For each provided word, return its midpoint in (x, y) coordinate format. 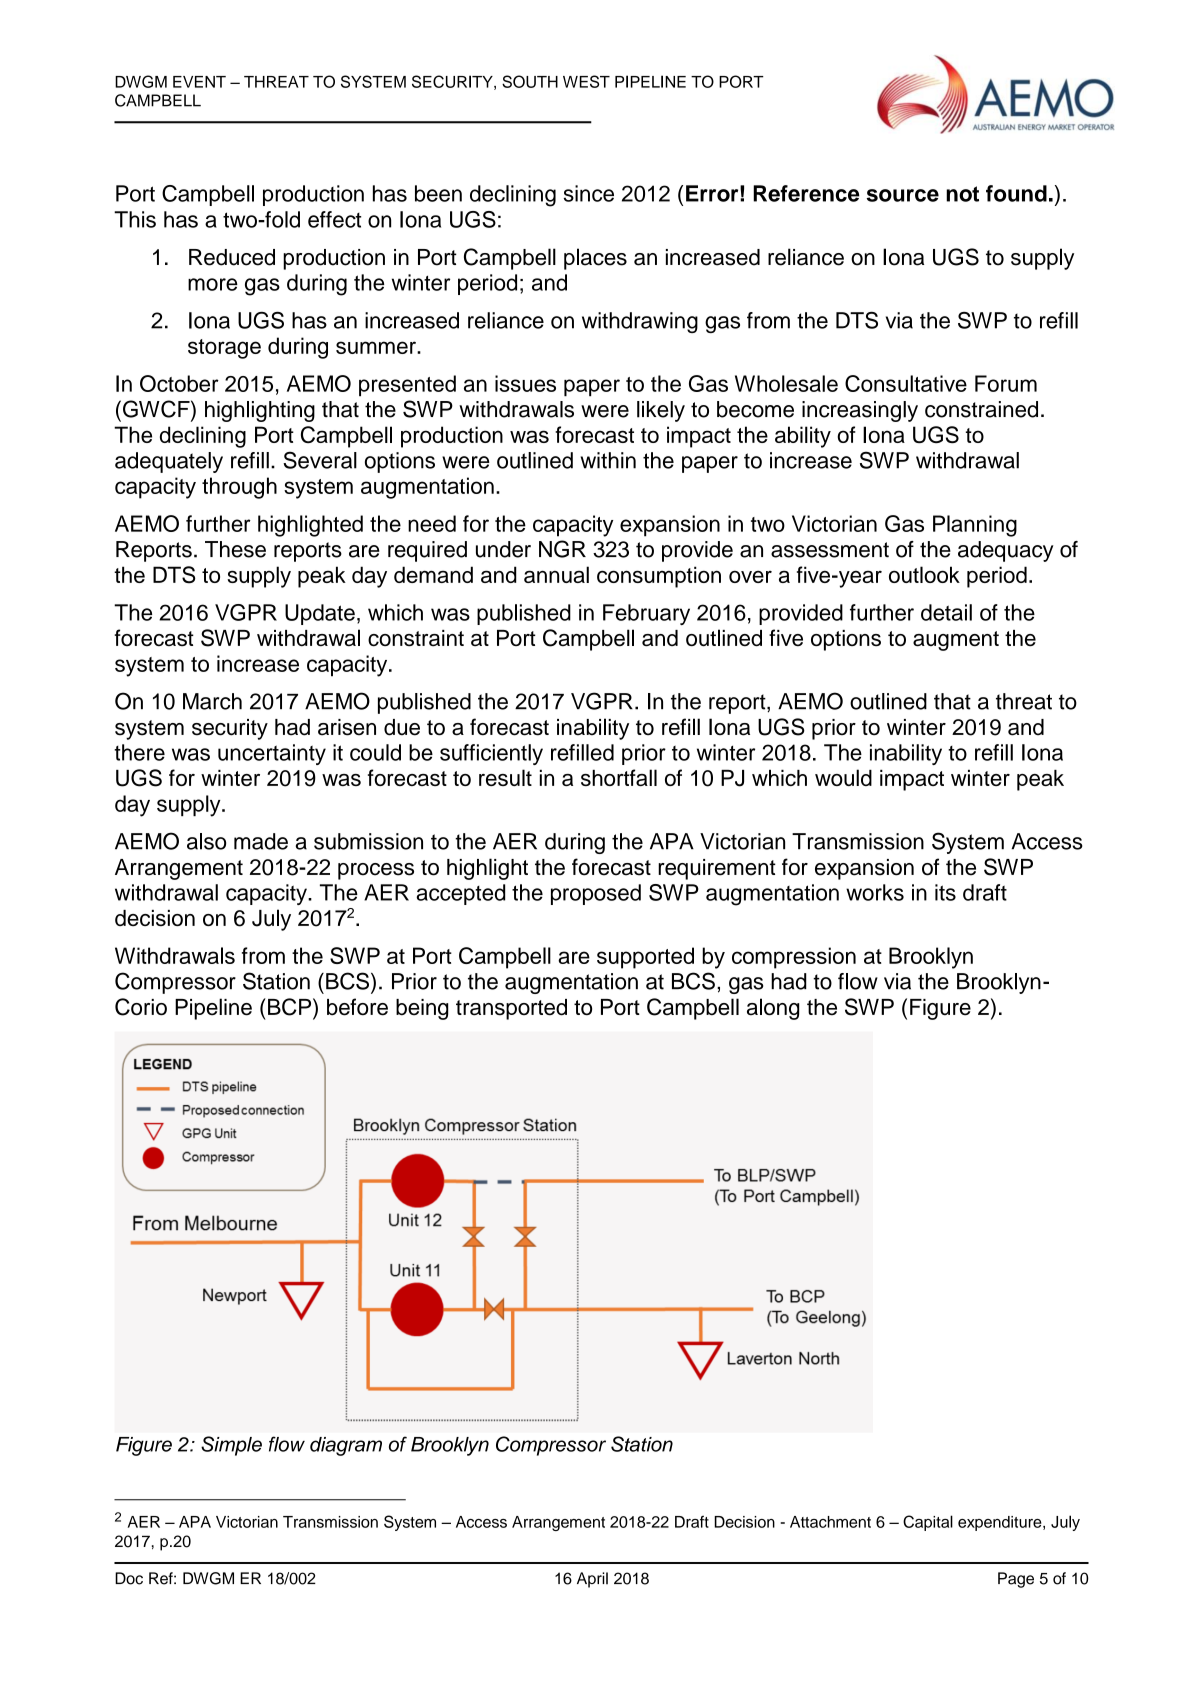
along (773, 1009)
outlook (924, 574)
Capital (928, 1523)
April (592, 1580)
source (903, 195)
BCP (291, 1007)
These (235, 549)
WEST (586, 81)
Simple (231, 1446)
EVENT (199, 82)
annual (556, 574)
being (422, 1009)
